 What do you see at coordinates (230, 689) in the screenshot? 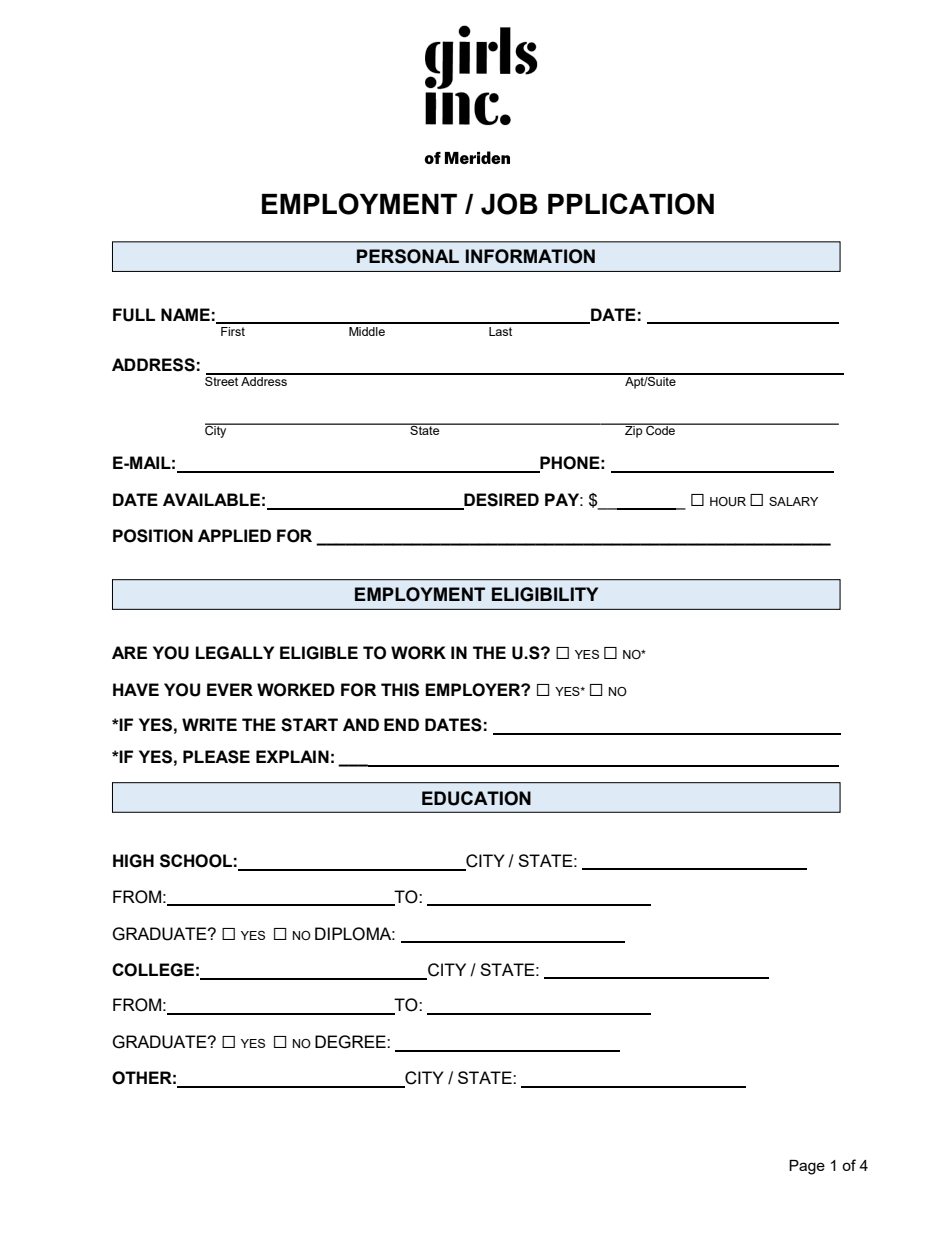
I see `EVER` at bounding box center [230, 689].
